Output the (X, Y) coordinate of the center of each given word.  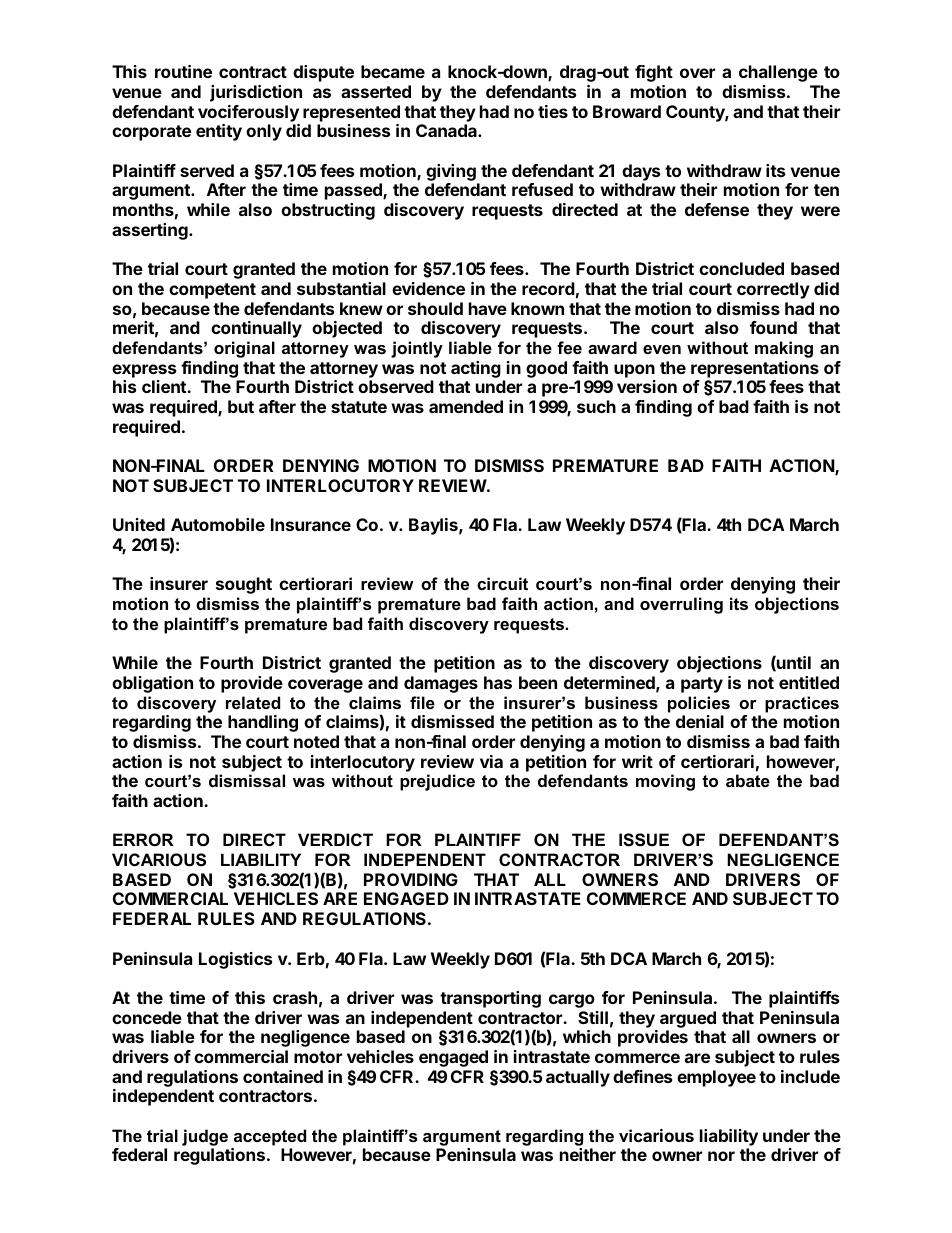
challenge (778, 73)
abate (748, 780)
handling (263, 723)
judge (205, 1137)
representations (755, 369)
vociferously (248, 113)
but (241, 406)
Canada (447, 130)
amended (466, 406)
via (491, 761)
